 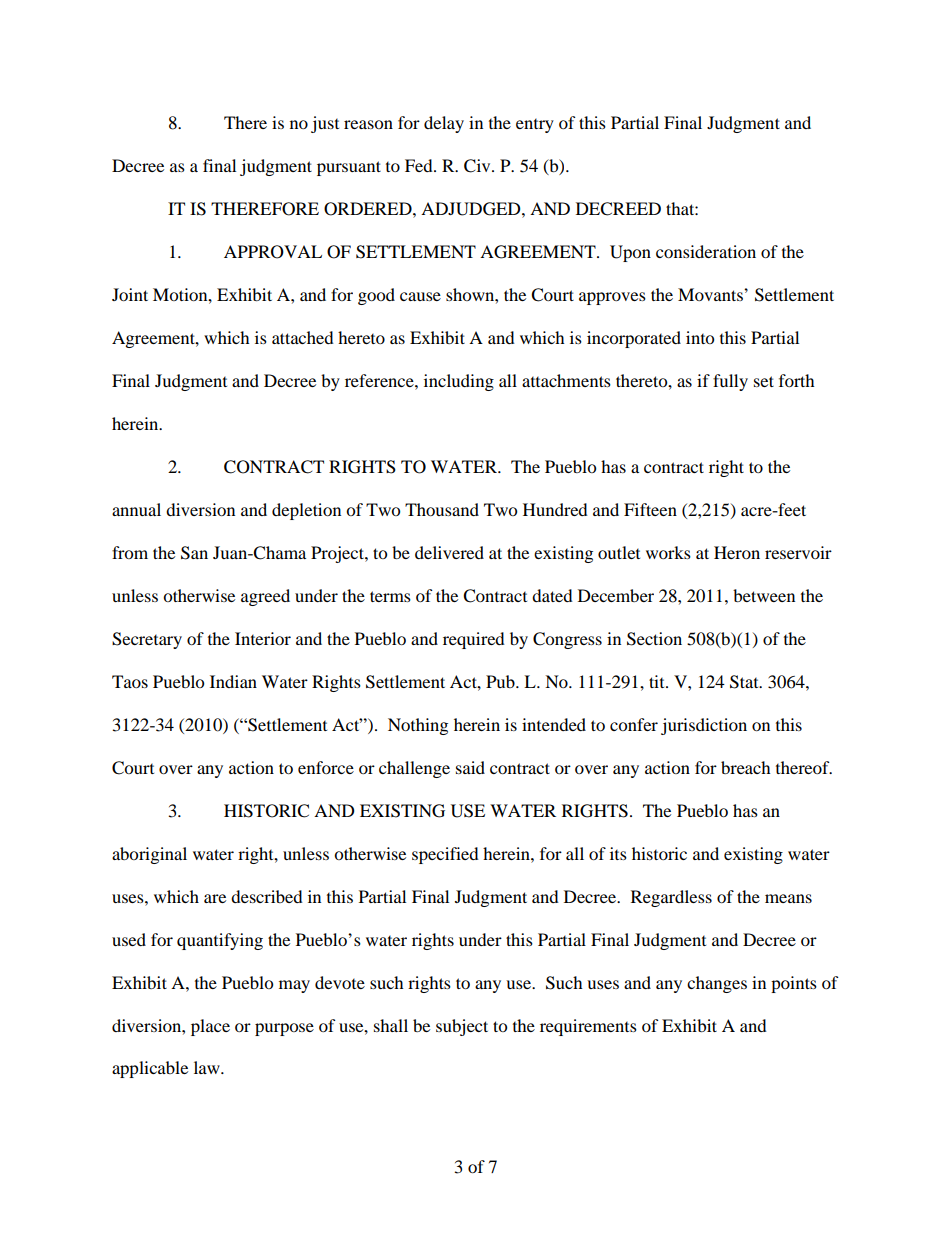 I want to click on just, so click(x=325, y=124).
